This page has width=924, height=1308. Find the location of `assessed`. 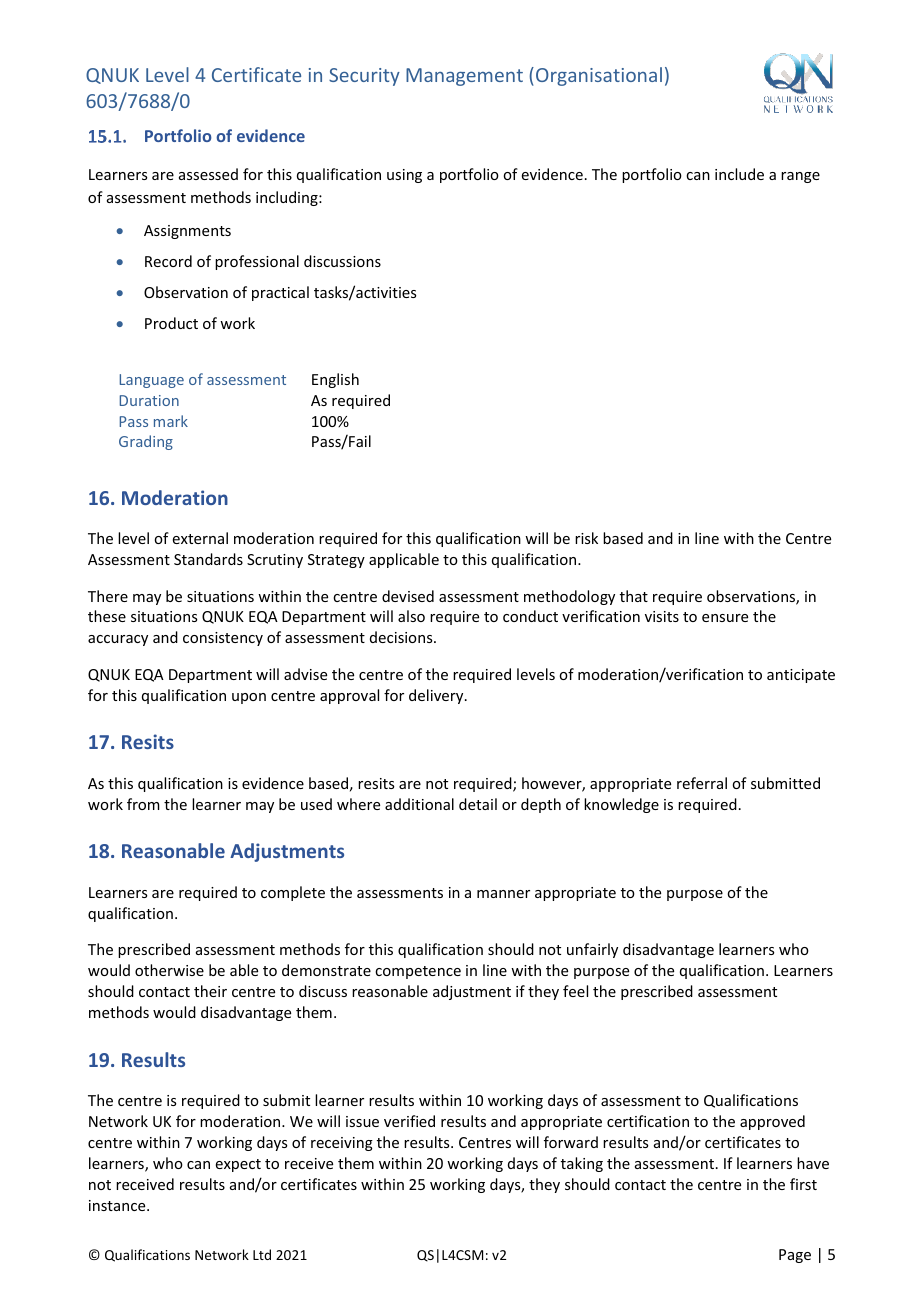

assessed is located at coordinates (208, 174).
